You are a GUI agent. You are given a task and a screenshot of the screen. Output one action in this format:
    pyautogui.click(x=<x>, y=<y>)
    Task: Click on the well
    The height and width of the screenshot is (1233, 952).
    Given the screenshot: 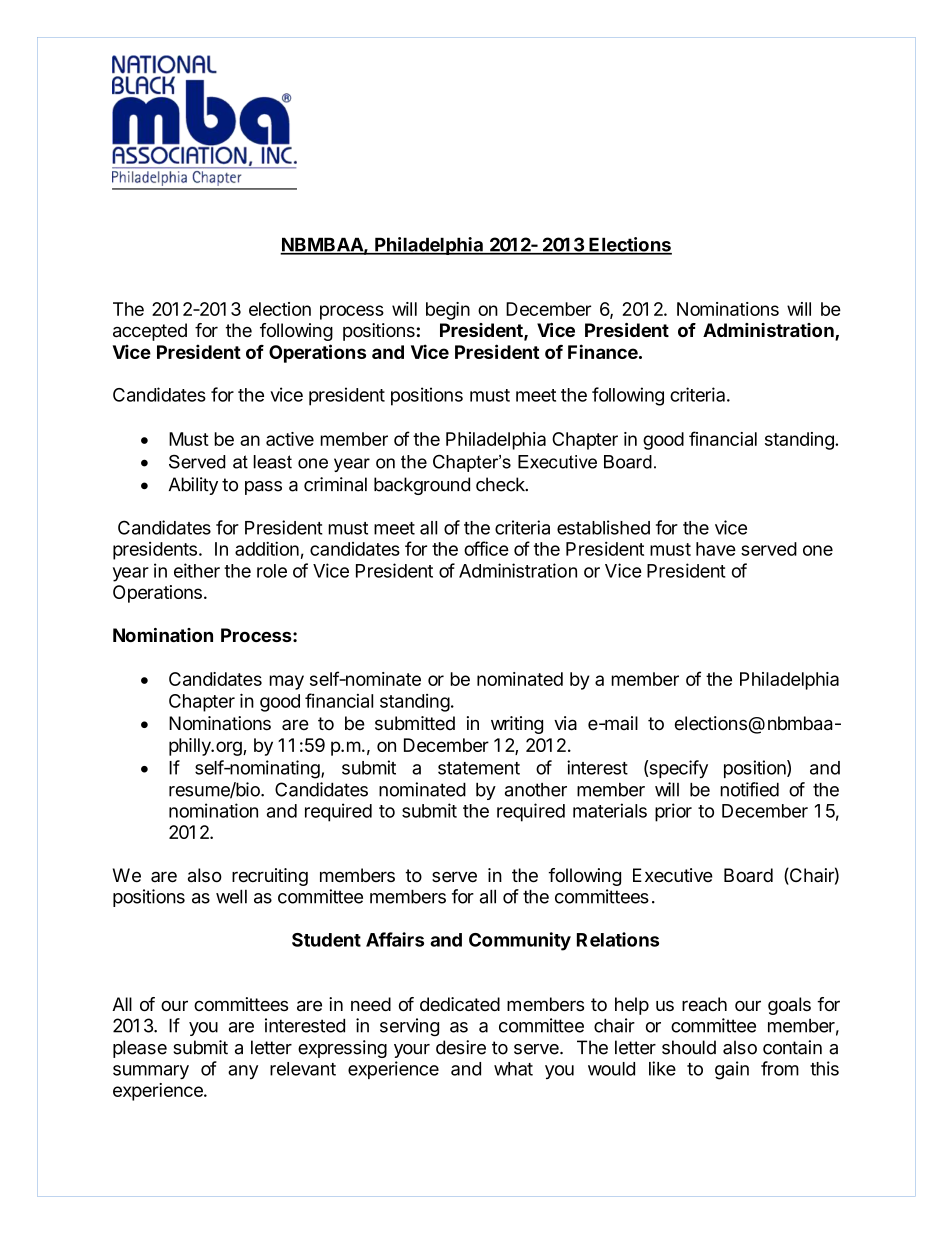 What is the action you would take?
    pyautogui.click(x=231, y=896)
